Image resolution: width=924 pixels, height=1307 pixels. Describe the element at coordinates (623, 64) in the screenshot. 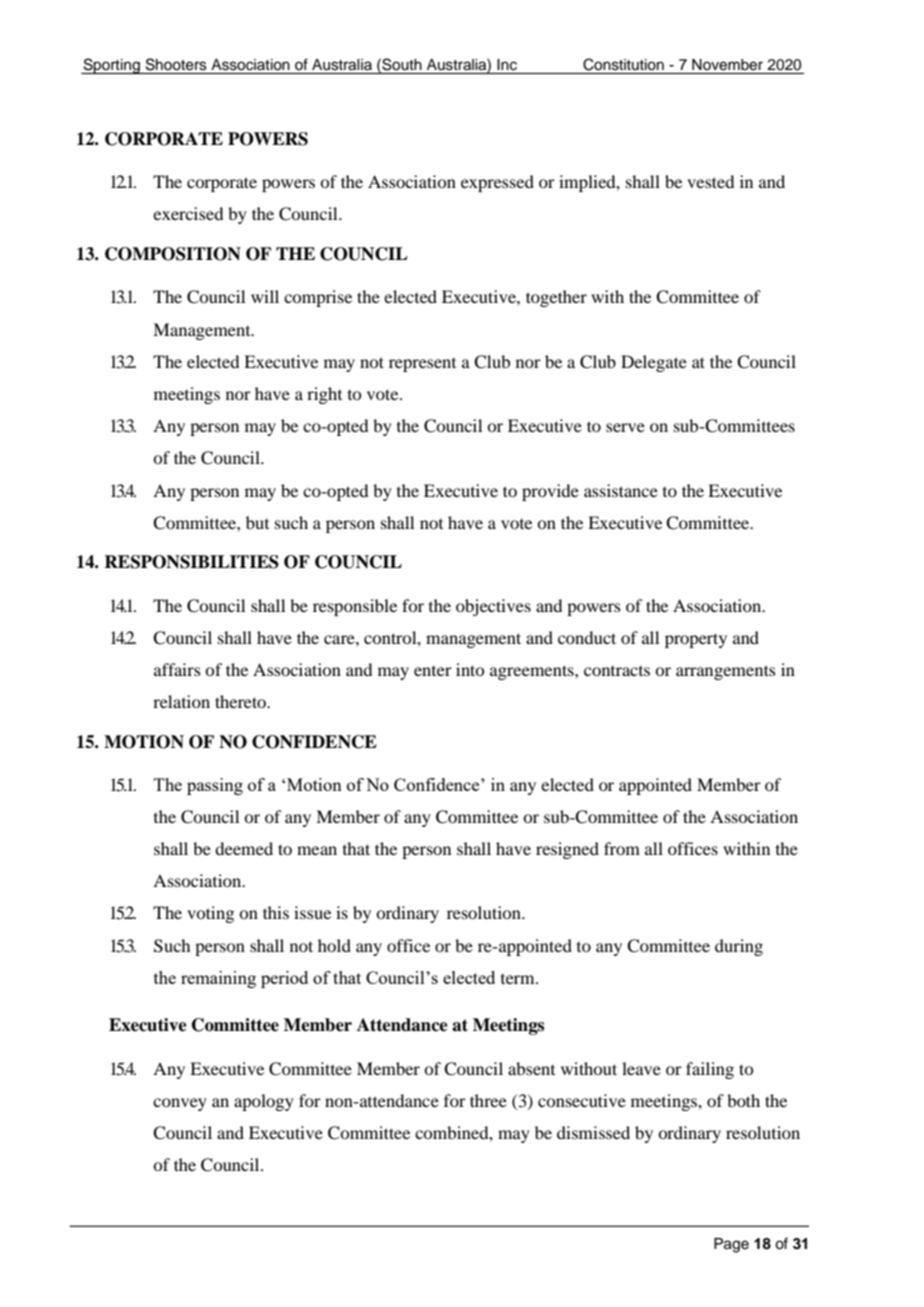

I see `Constitution` at that location.
